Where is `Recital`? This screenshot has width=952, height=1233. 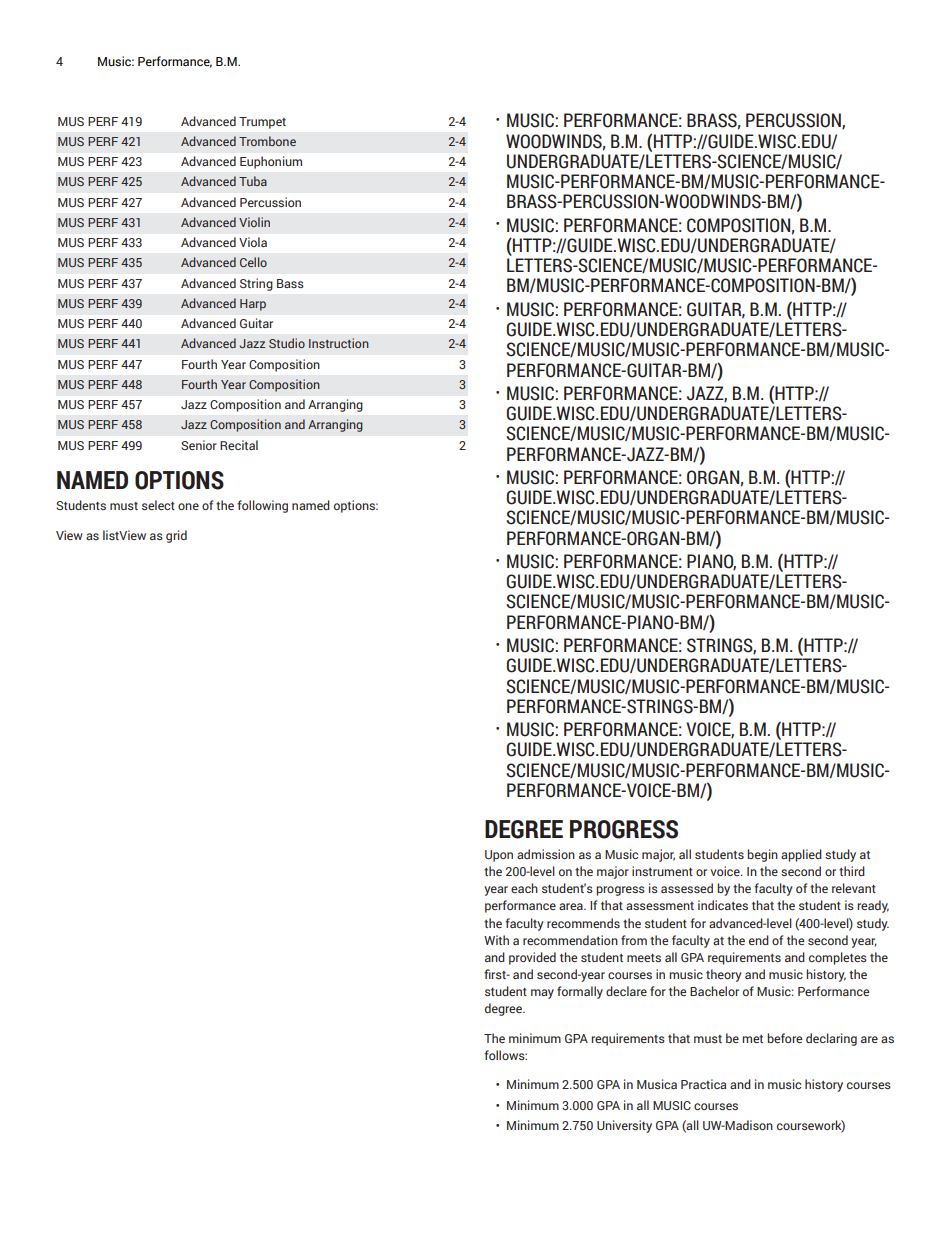 Recital is located at coordinates (239, 445).
